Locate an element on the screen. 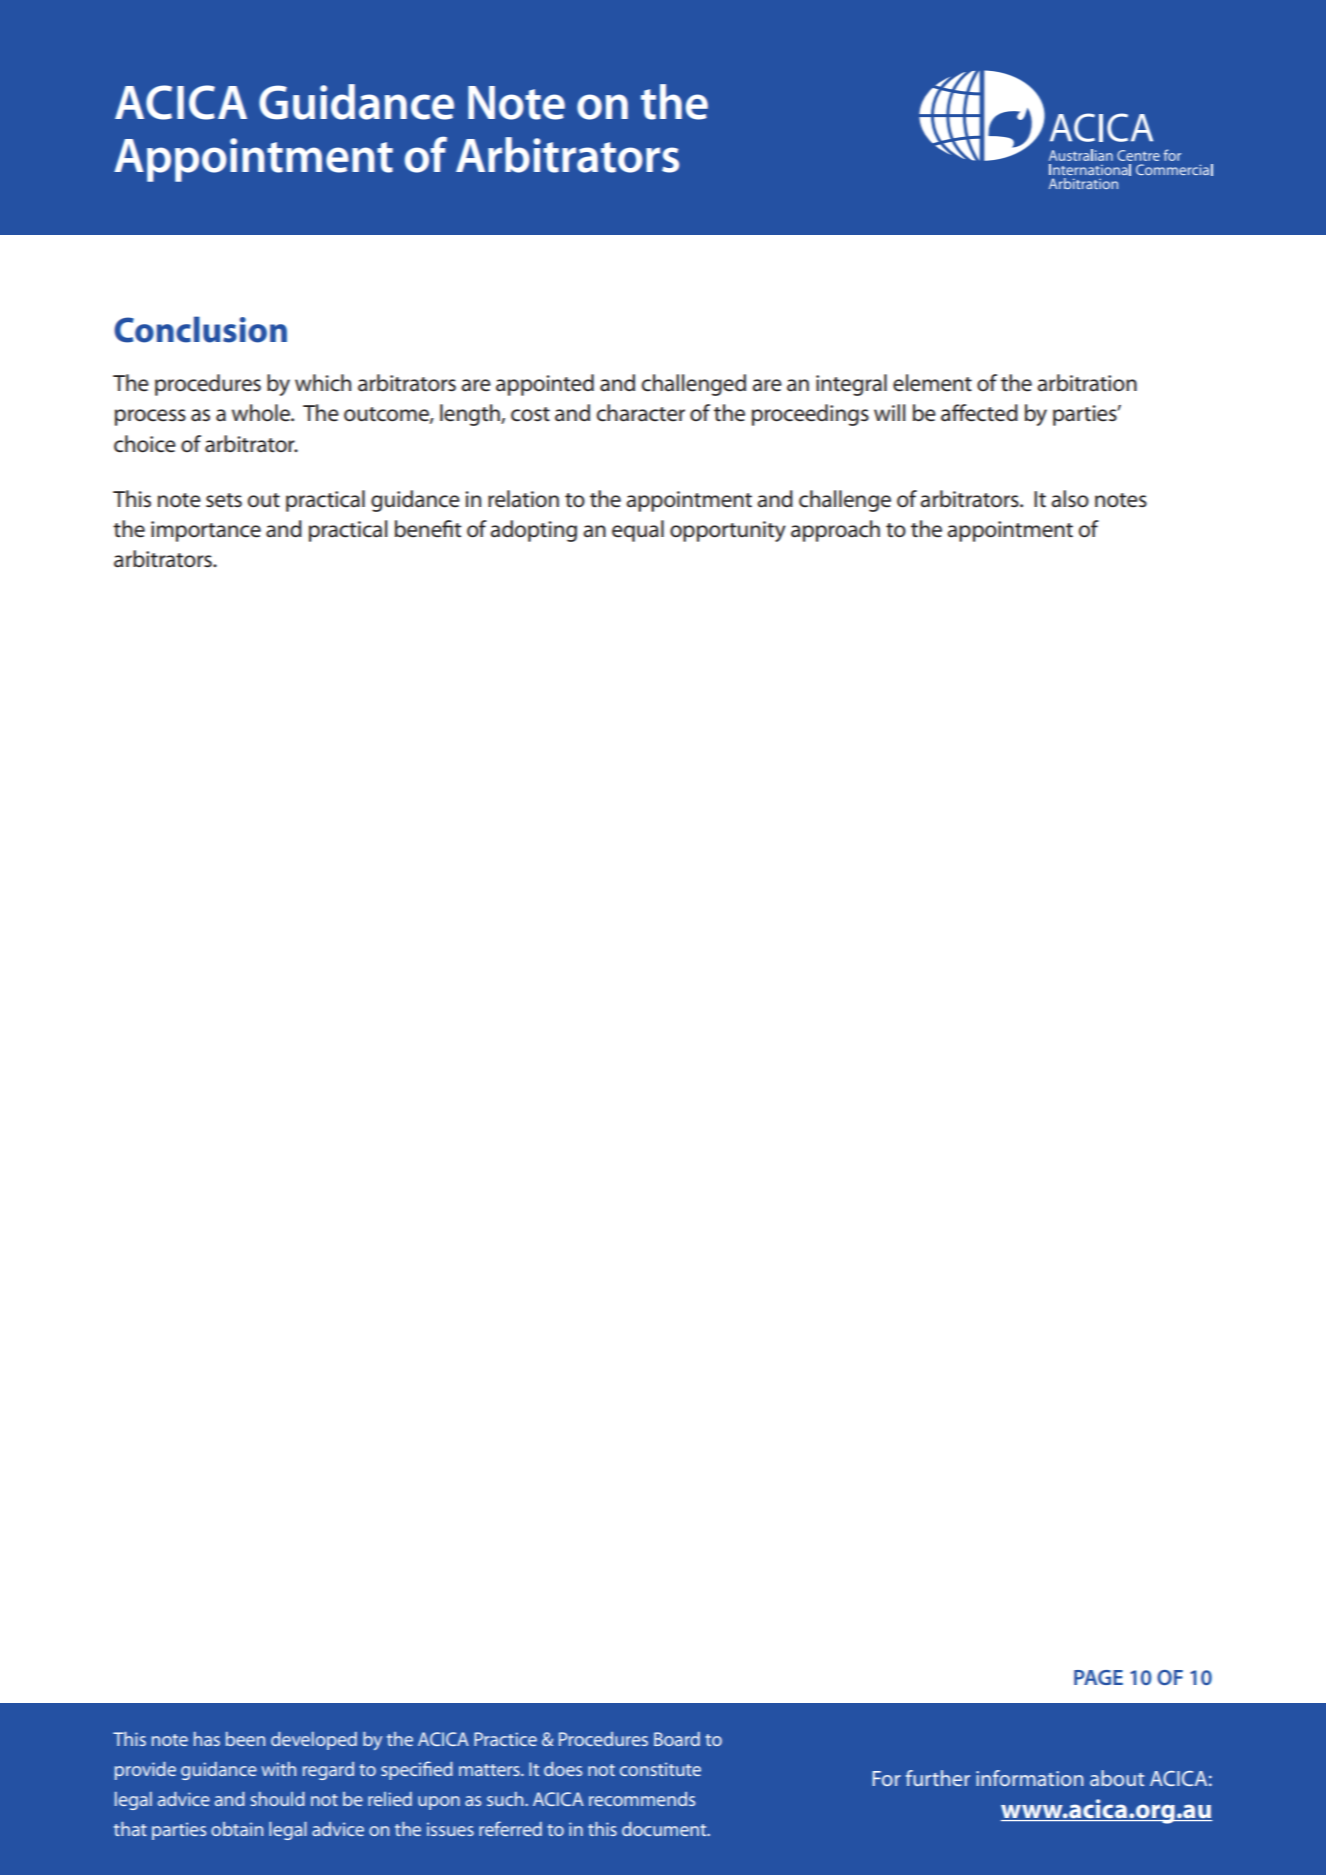  affected is located at coordinates (979, 413).
